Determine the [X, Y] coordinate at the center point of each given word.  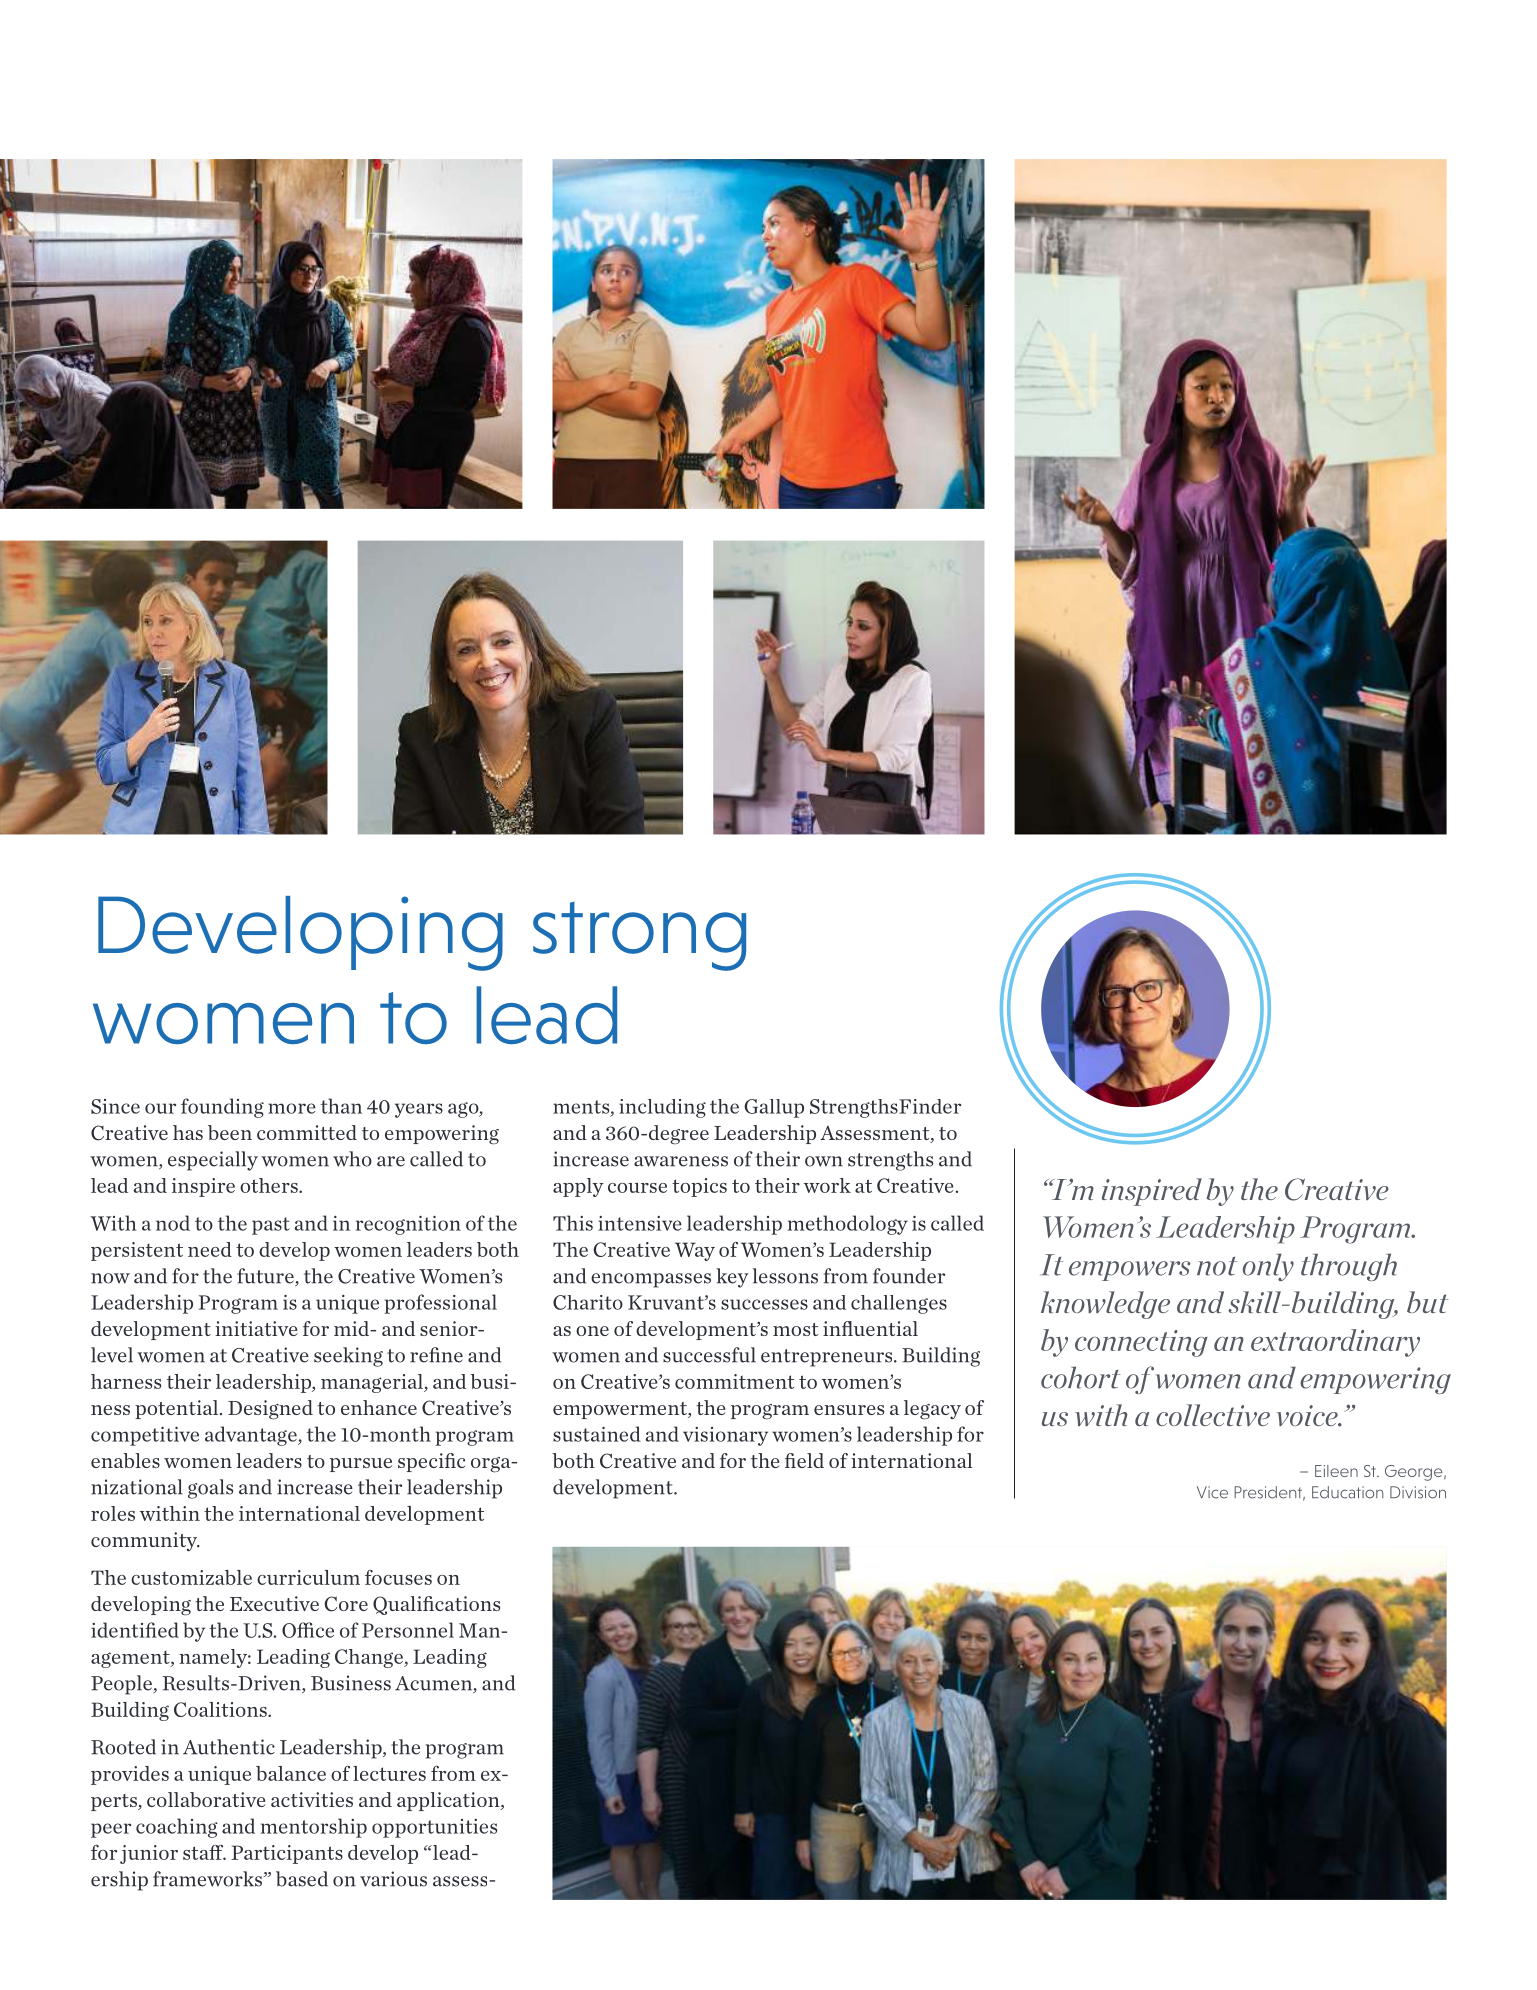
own [824, 1161]
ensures [849, 1410]
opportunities [434, 1828]
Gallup [774, 1108]
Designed [270, 1410]
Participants [287, 1854]
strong [639, 936]
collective [1213, 1415]
